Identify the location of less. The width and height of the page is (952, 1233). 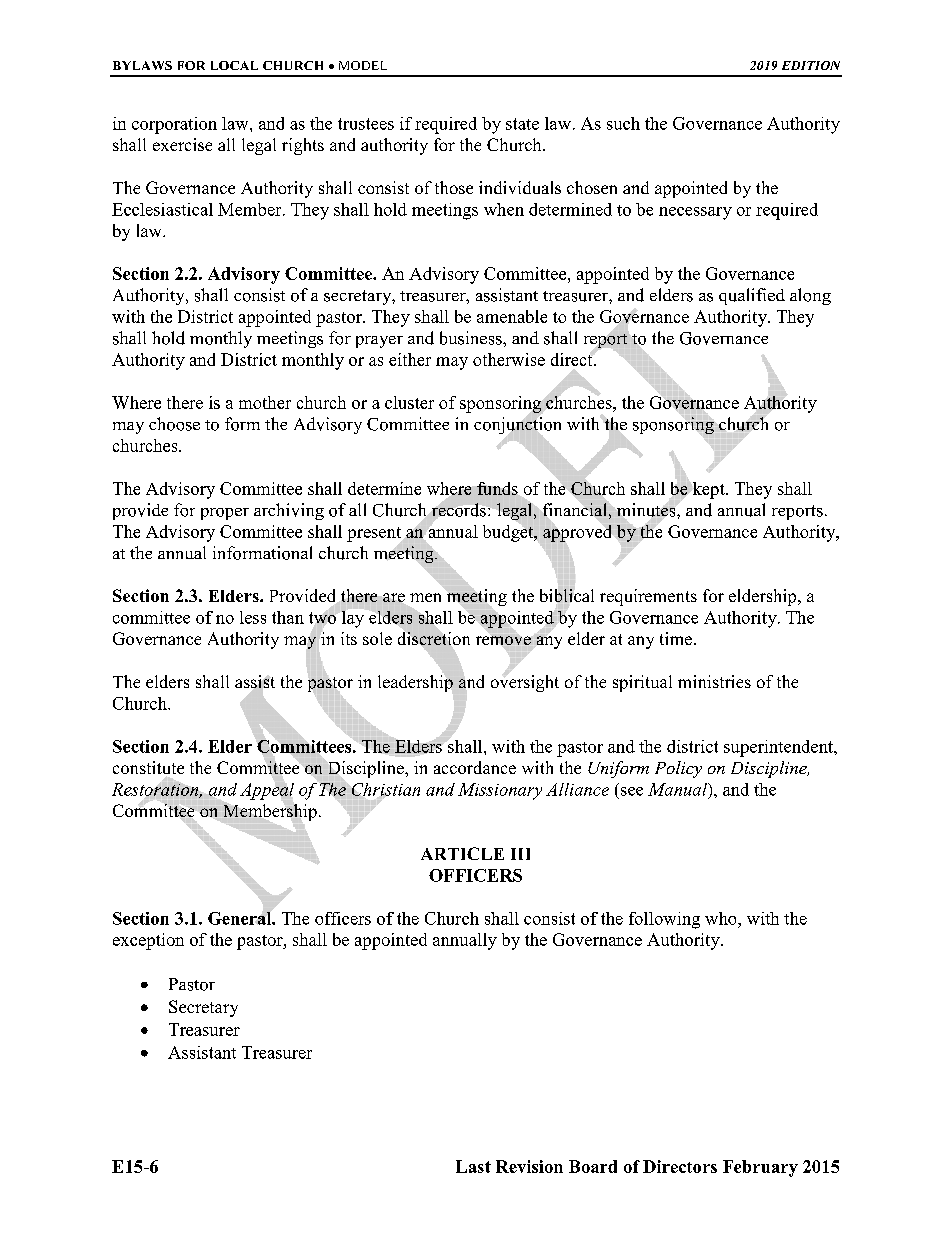
(253, 617).
